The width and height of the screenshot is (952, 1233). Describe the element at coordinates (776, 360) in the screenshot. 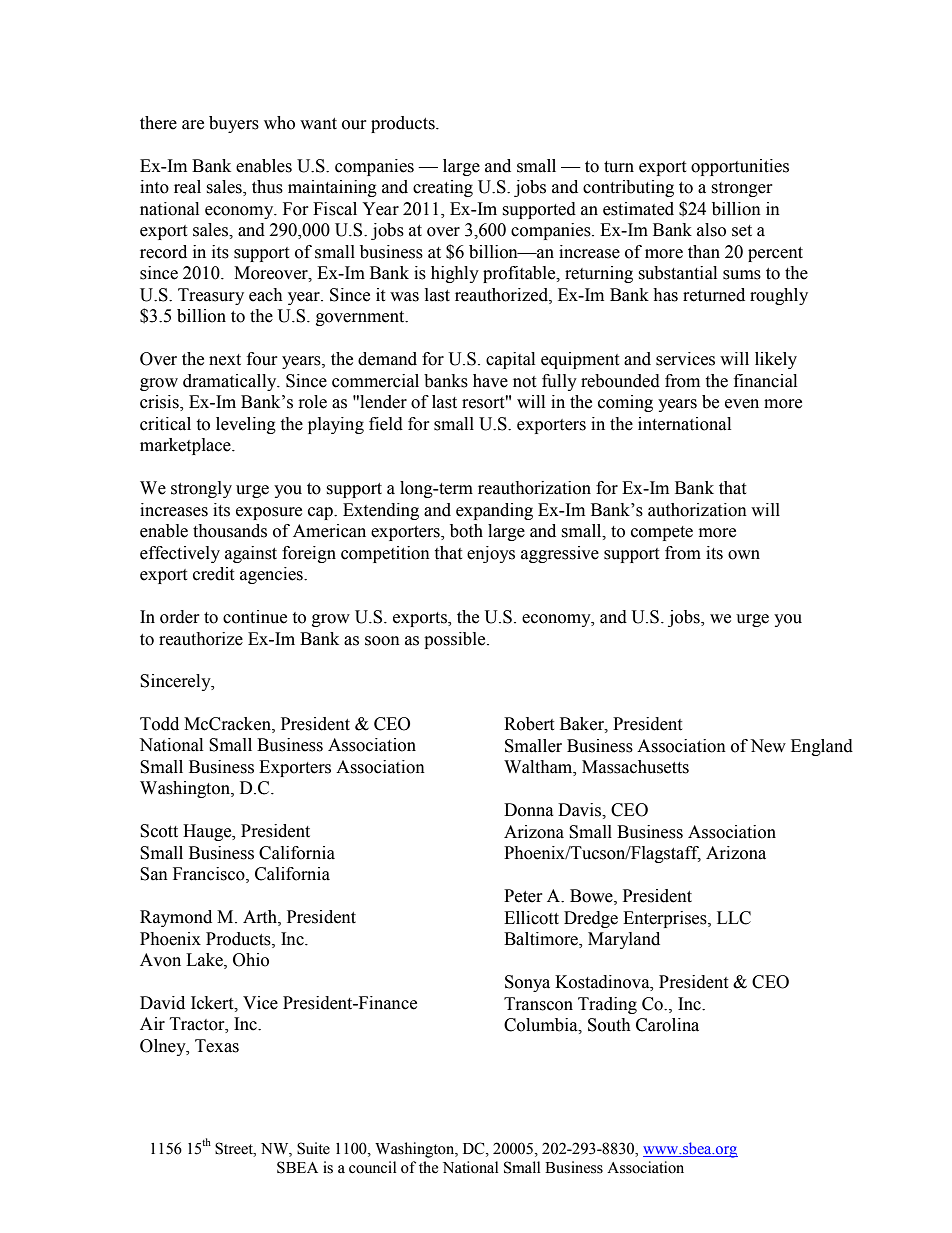

I see `likely` at that location.
